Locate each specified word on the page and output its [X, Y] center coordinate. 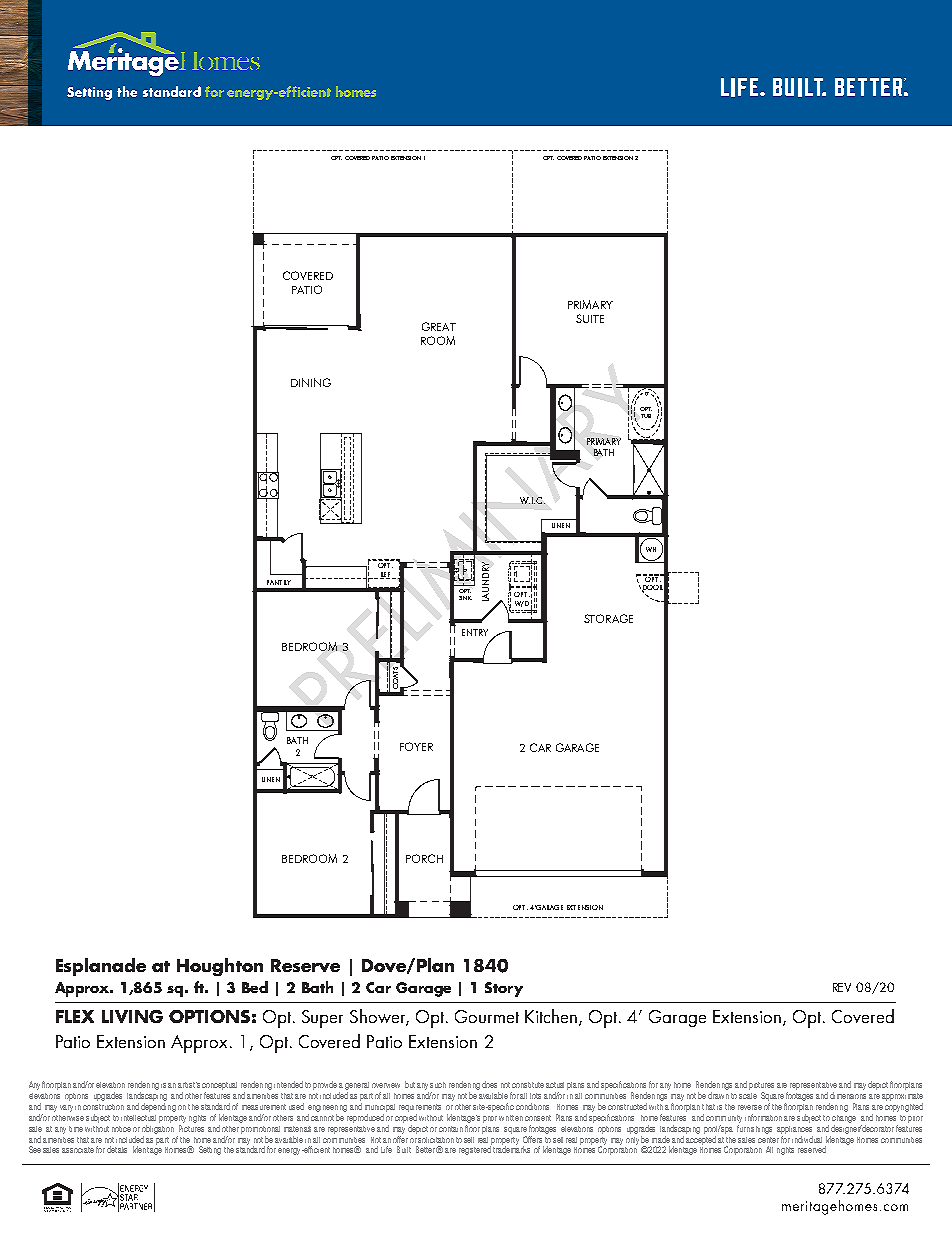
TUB [646, 416]
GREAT [439, 326]
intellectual [138, 1118]
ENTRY [475, 632]
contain [451, 1129]
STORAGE [608, 618]
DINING [311, 382]
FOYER [416, 746]
